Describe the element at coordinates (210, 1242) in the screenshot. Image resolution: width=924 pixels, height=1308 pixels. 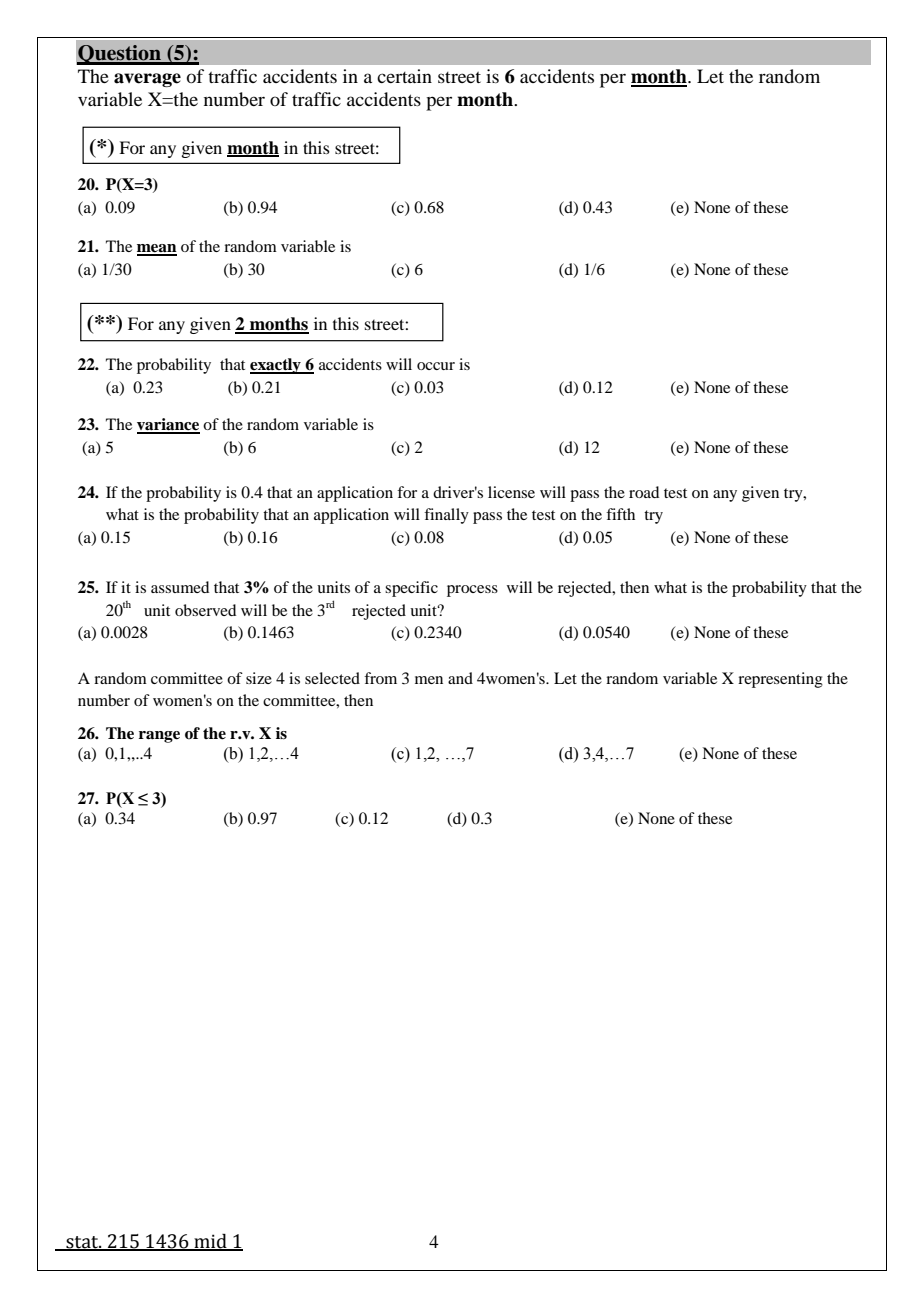
I see `mid` at that location.
